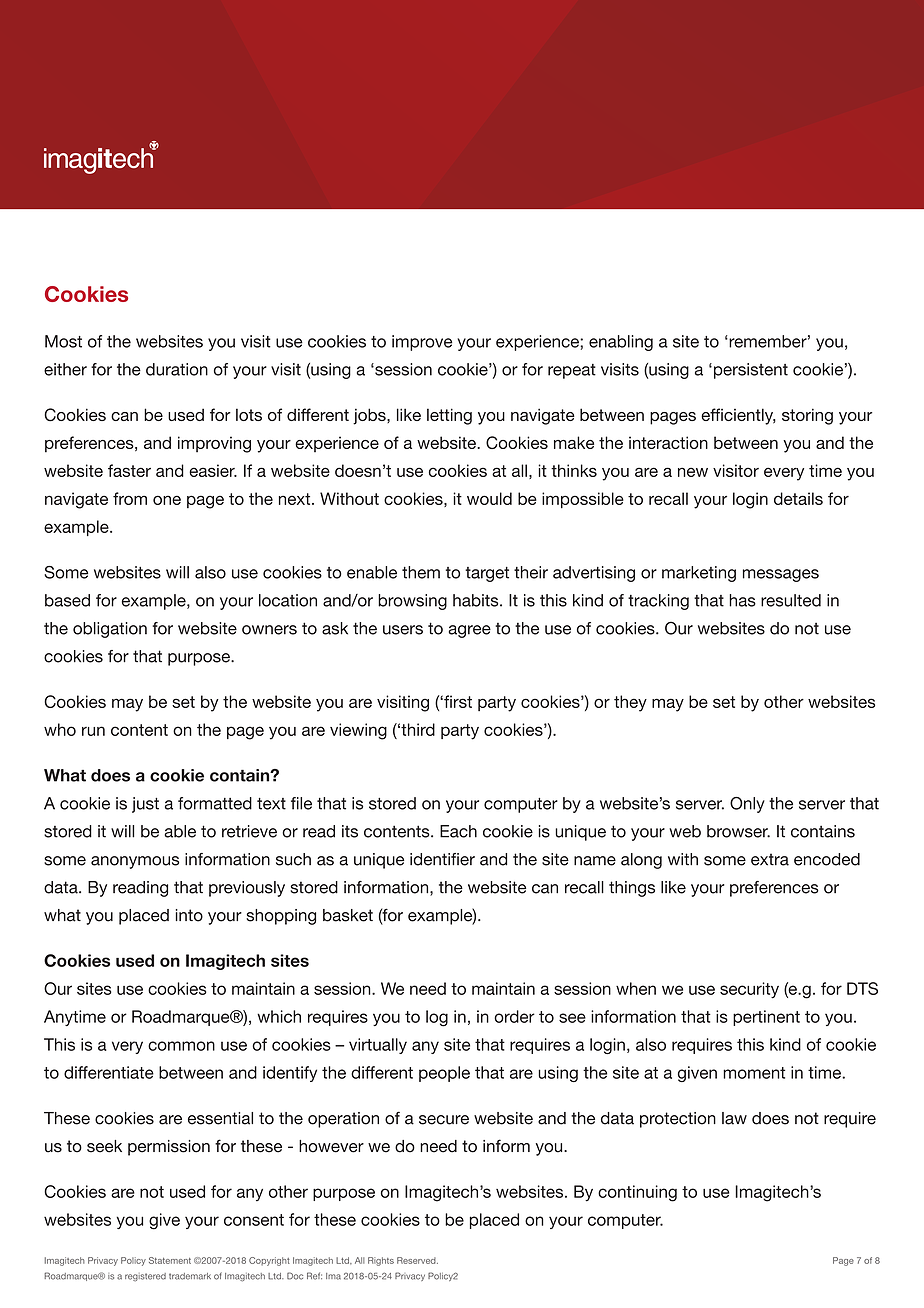 Image resolution: width=924 pixels, height=1308 pixels. I want to click on into, so click(189, 915).
